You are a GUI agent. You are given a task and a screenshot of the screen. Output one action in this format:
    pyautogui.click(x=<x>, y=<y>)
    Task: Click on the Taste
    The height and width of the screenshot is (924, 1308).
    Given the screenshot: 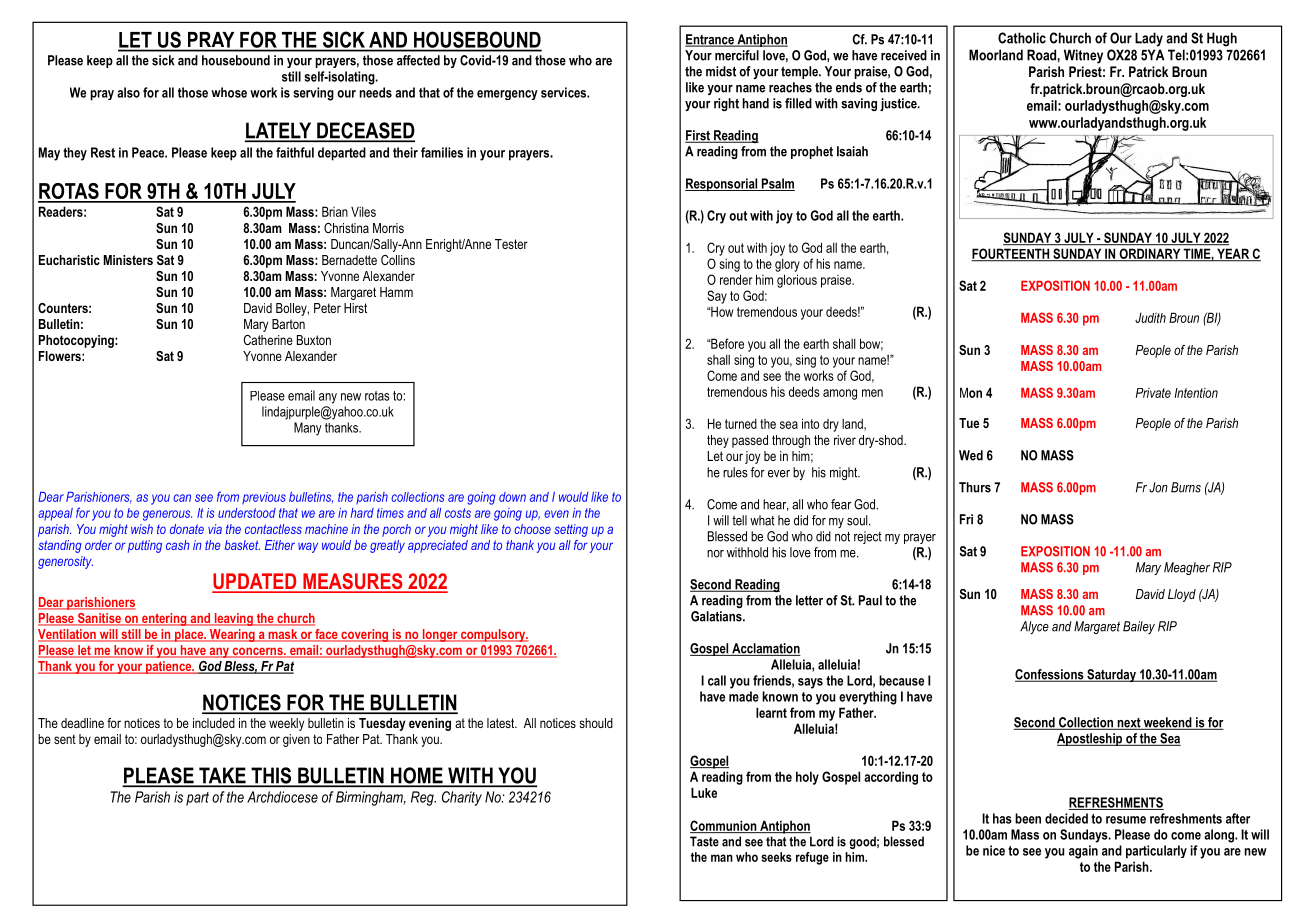 What is the action you would take?
    pyautogui.click(x=704, y=841)
